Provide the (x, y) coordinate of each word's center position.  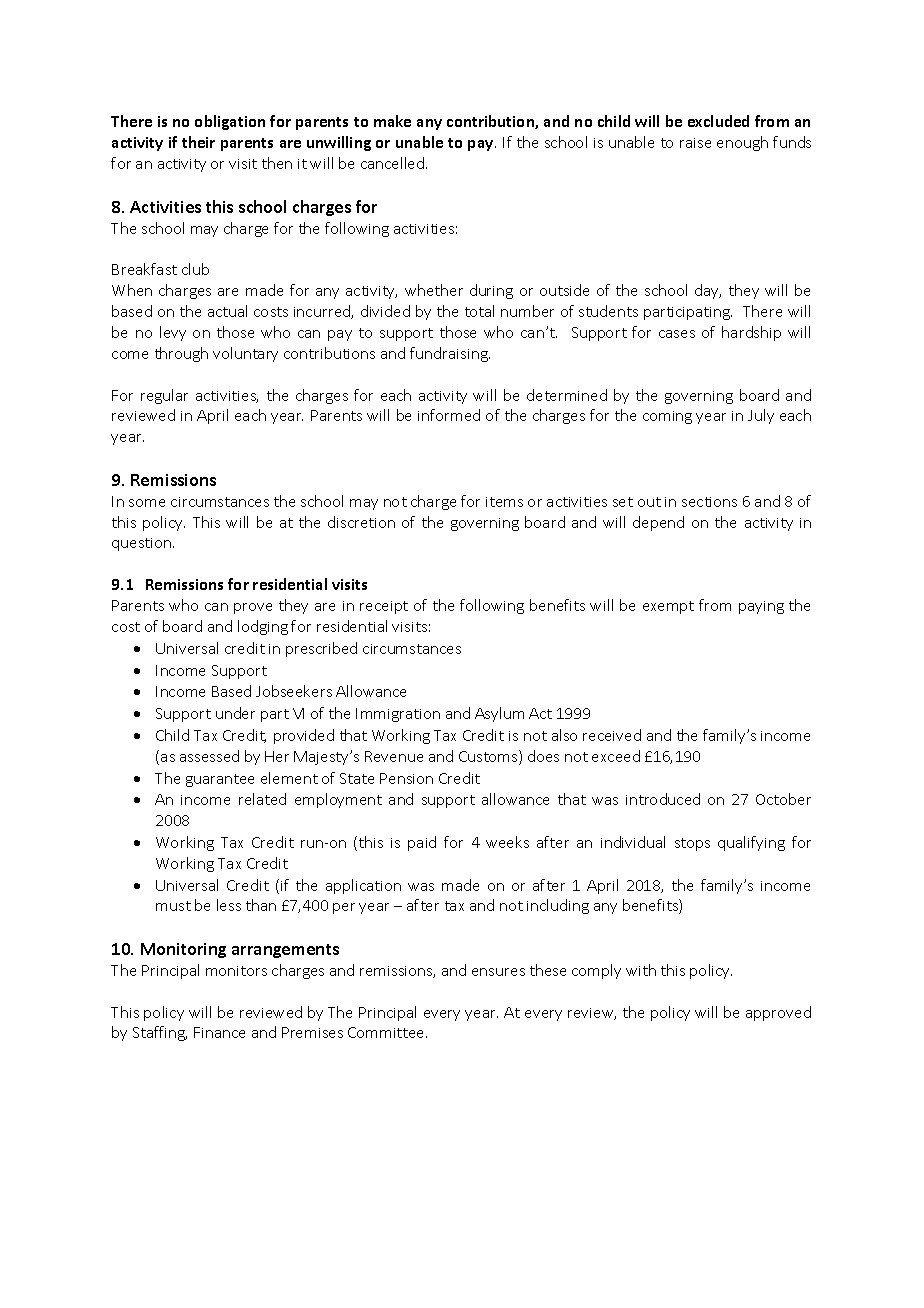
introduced (663, 799)
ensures (498, 972)
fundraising (450, 354)
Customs (489, 757)
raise (695, 143)
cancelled (394, 163)
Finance (219, 1032)
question (143, 544)
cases (677, 334)
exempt (668, 607)
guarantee (220, 780)
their (198, 142)
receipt (384, 607)
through (181, 354)
